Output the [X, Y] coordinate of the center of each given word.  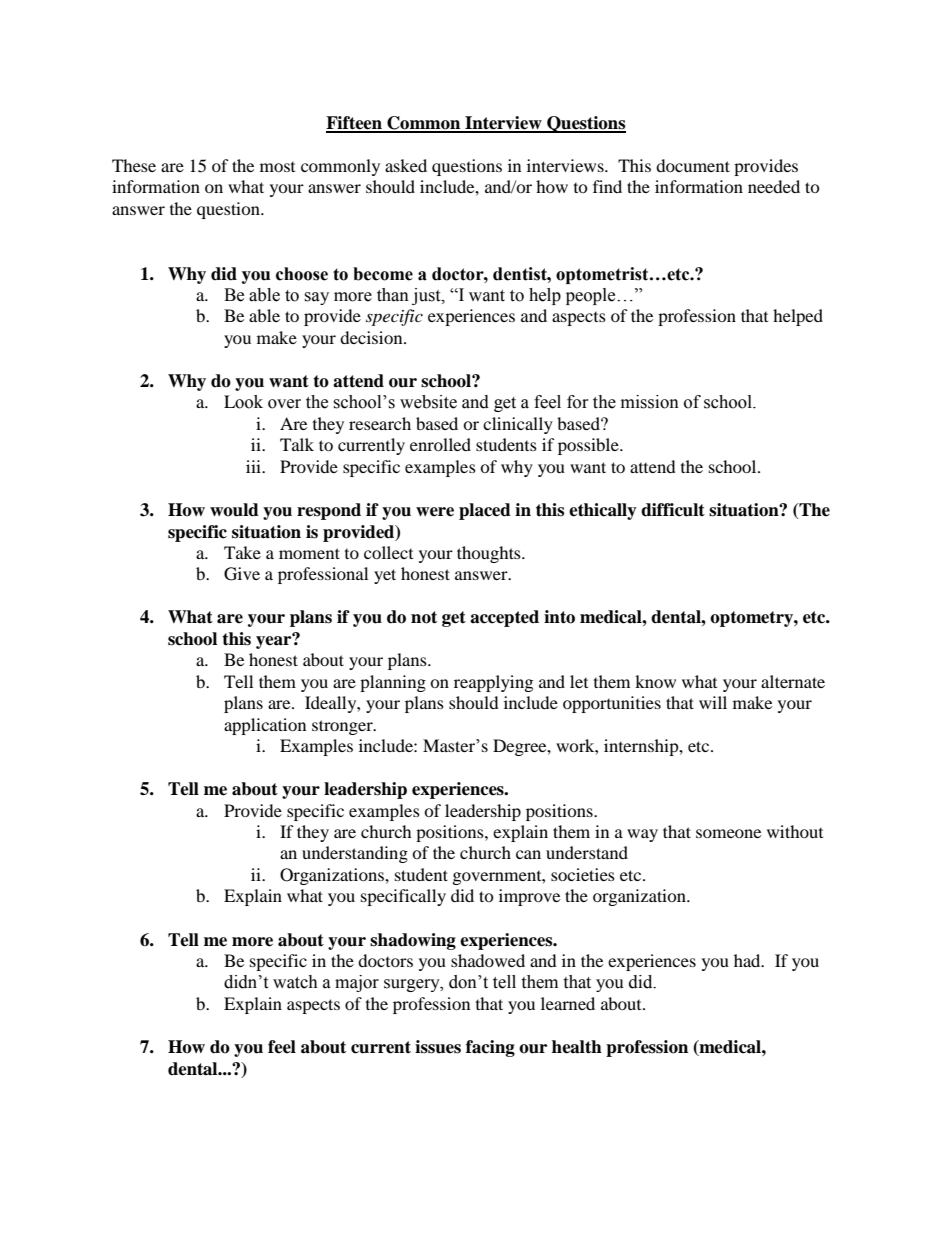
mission [650, 402]
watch [295, 982]
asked [406, 165]
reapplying [493, 683]
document [693, 165]
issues [438, 1047]
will [713, 702]
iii [255, 466]
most [277, 167]
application [265, 726]
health [577, 1047]
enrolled [440, 444]
